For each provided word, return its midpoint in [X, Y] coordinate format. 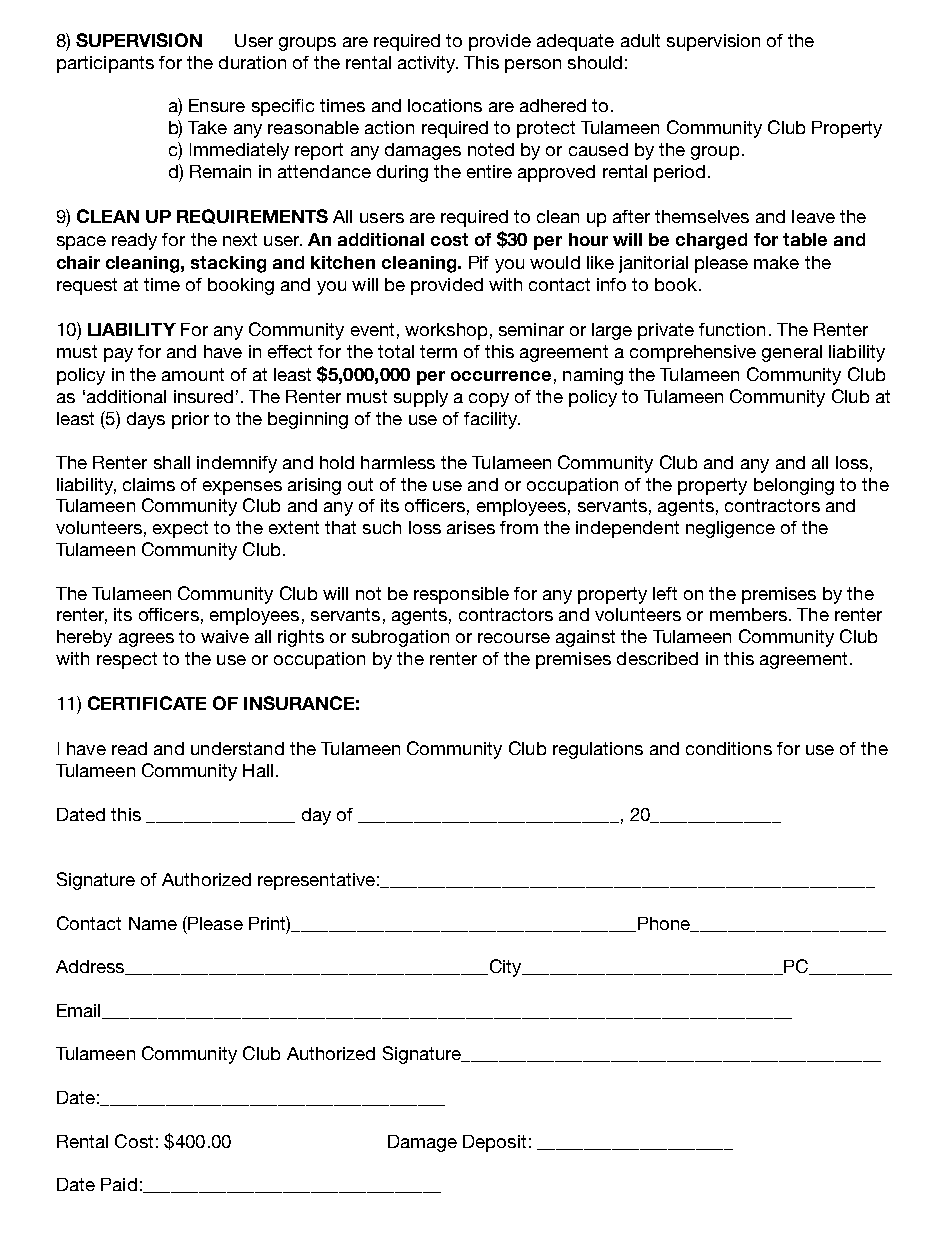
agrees [146, 640]
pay [118, 355]
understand [237, 748]
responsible [461, 595]
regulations [598, 750]
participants [105, 64]
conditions [729, 748]
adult [640, 40]
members [748, 614]
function [732, 329]
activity [428, 64]
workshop [446, 331]
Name [153, 923]
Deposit [494, 1143]
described [657, 658]
